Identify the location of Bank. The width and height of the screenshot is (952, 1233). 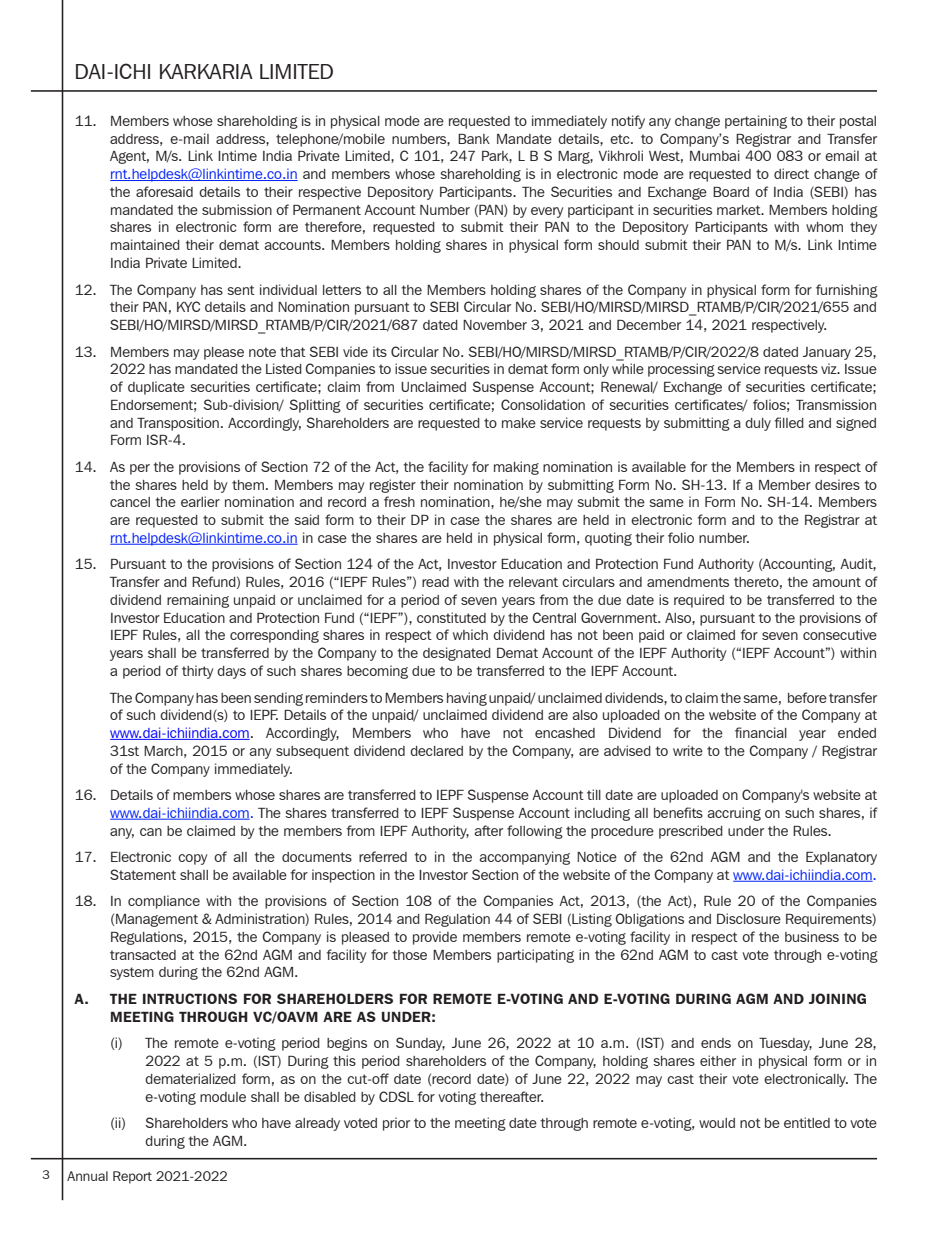
(474, 139).
